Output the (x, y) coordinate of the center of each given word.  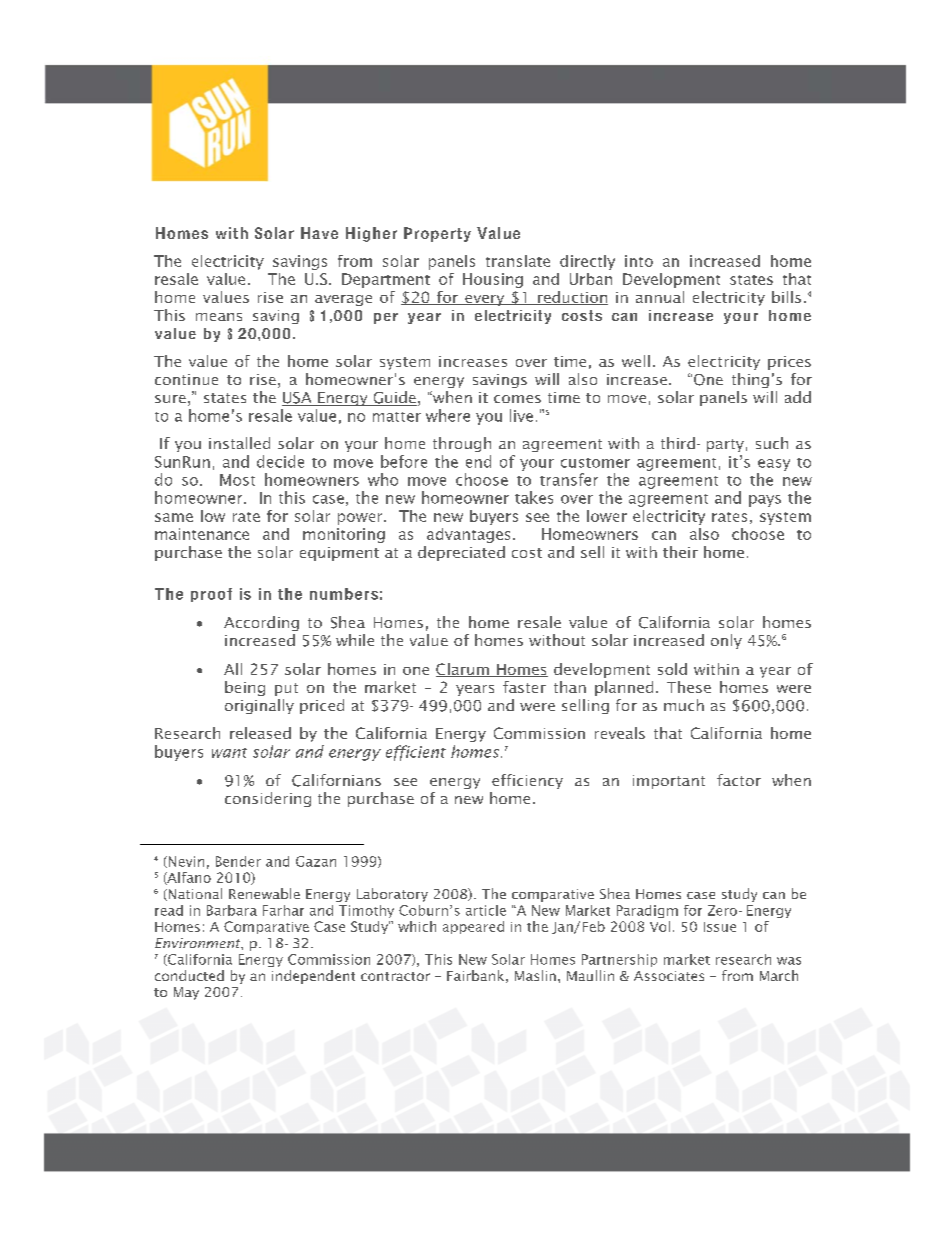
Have (319, 233)
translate (518, 261)
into (639, 261)
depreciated (461, 553)
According (261, 623)
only (726, 641)
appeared (473, 927)
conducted (189, 975)
